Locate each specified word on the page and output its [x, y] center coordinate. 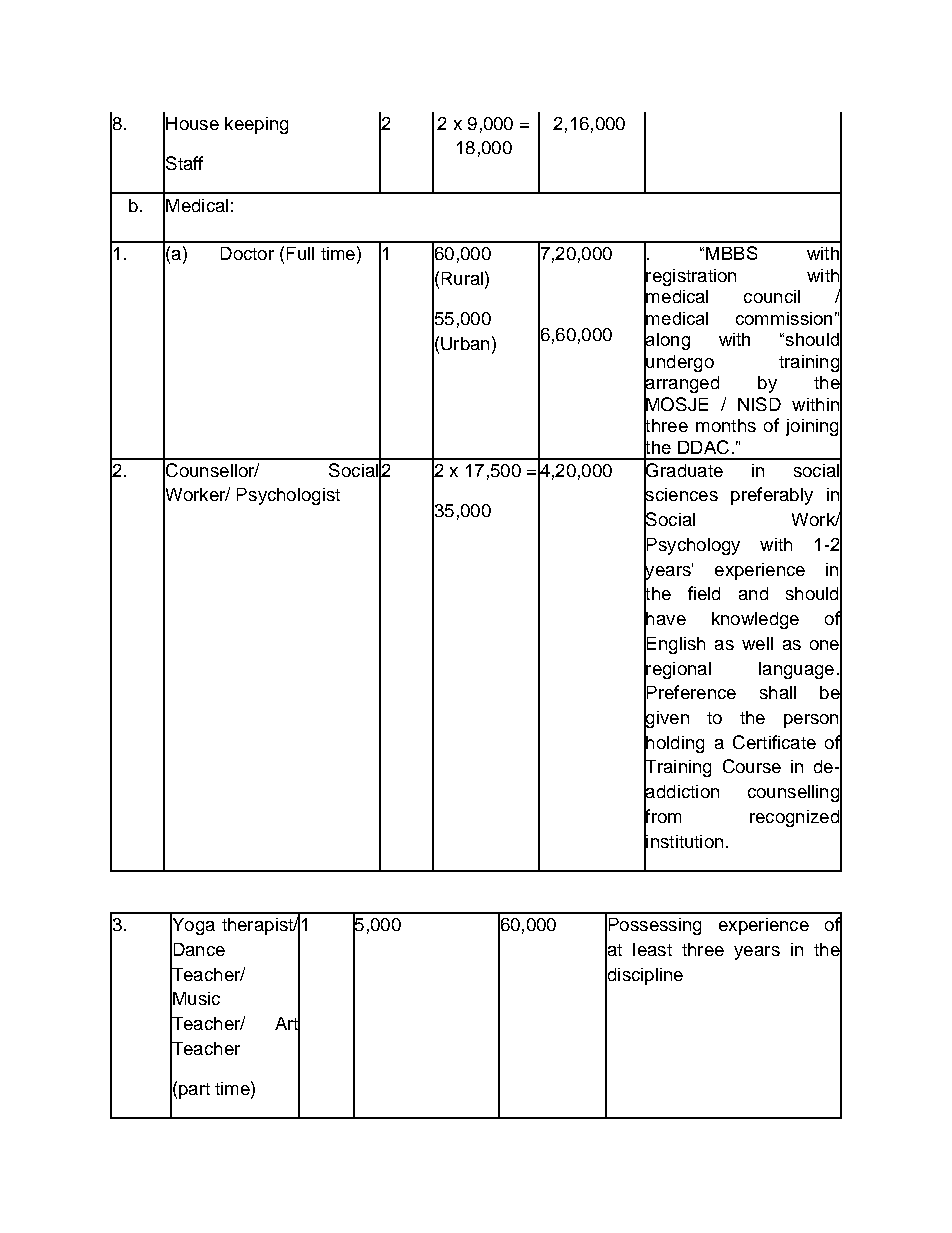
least [652, 949]
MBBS [731, 253]
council [772, 296]
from [662, 816]
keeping [256, 125]
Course [752, 766]
